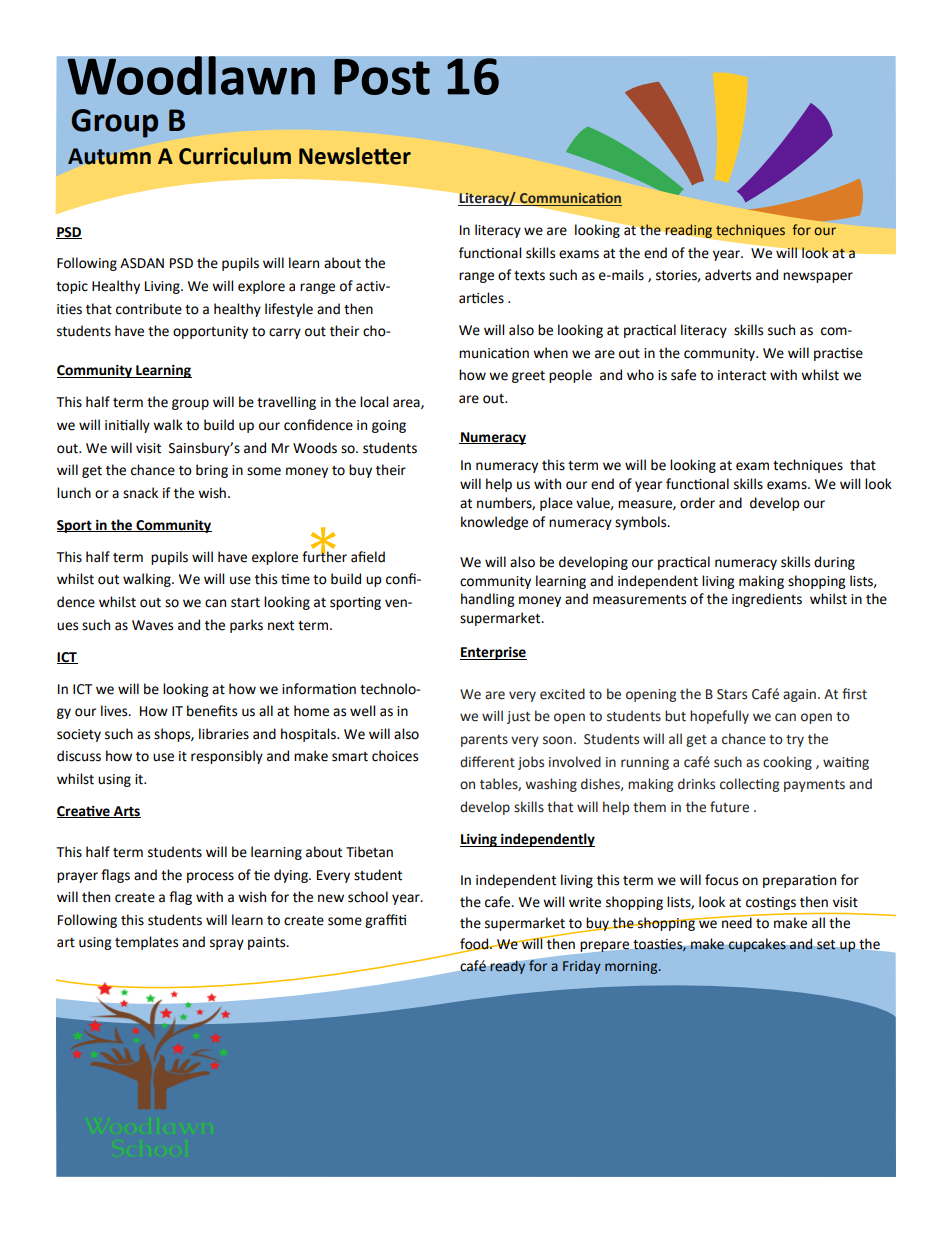 This screenshot has width=952, height=1233. What do you see at coordinates (487, 762) in the screenshot?
I see `different` at bounding box center [487, 762].
